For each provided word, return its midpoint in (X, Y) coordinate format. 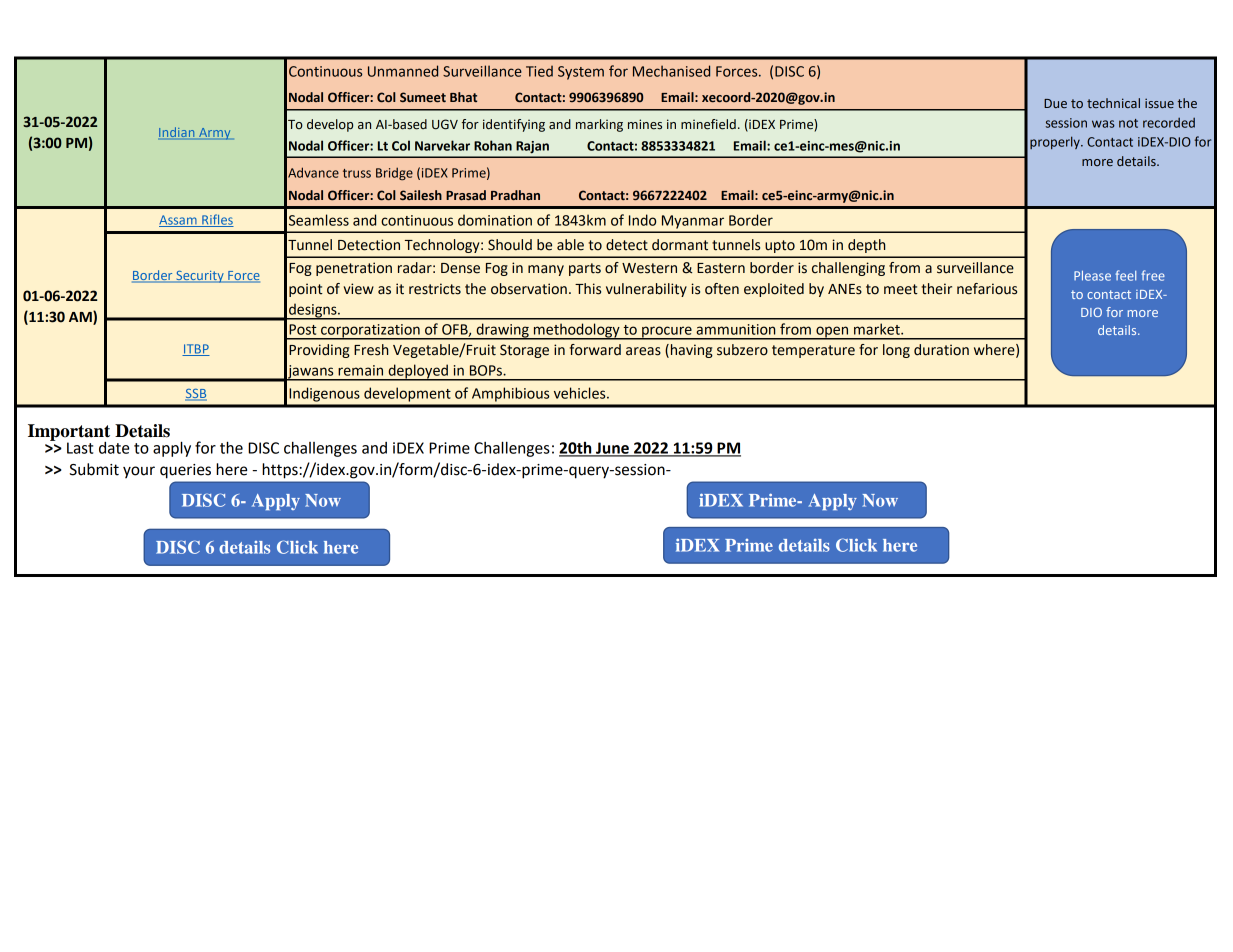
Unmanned (403, 71)
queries (185, 471)
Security (200, 277)
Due (1055, 103)
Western (649, 268)
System (581, 73)
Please (1092, 276)
